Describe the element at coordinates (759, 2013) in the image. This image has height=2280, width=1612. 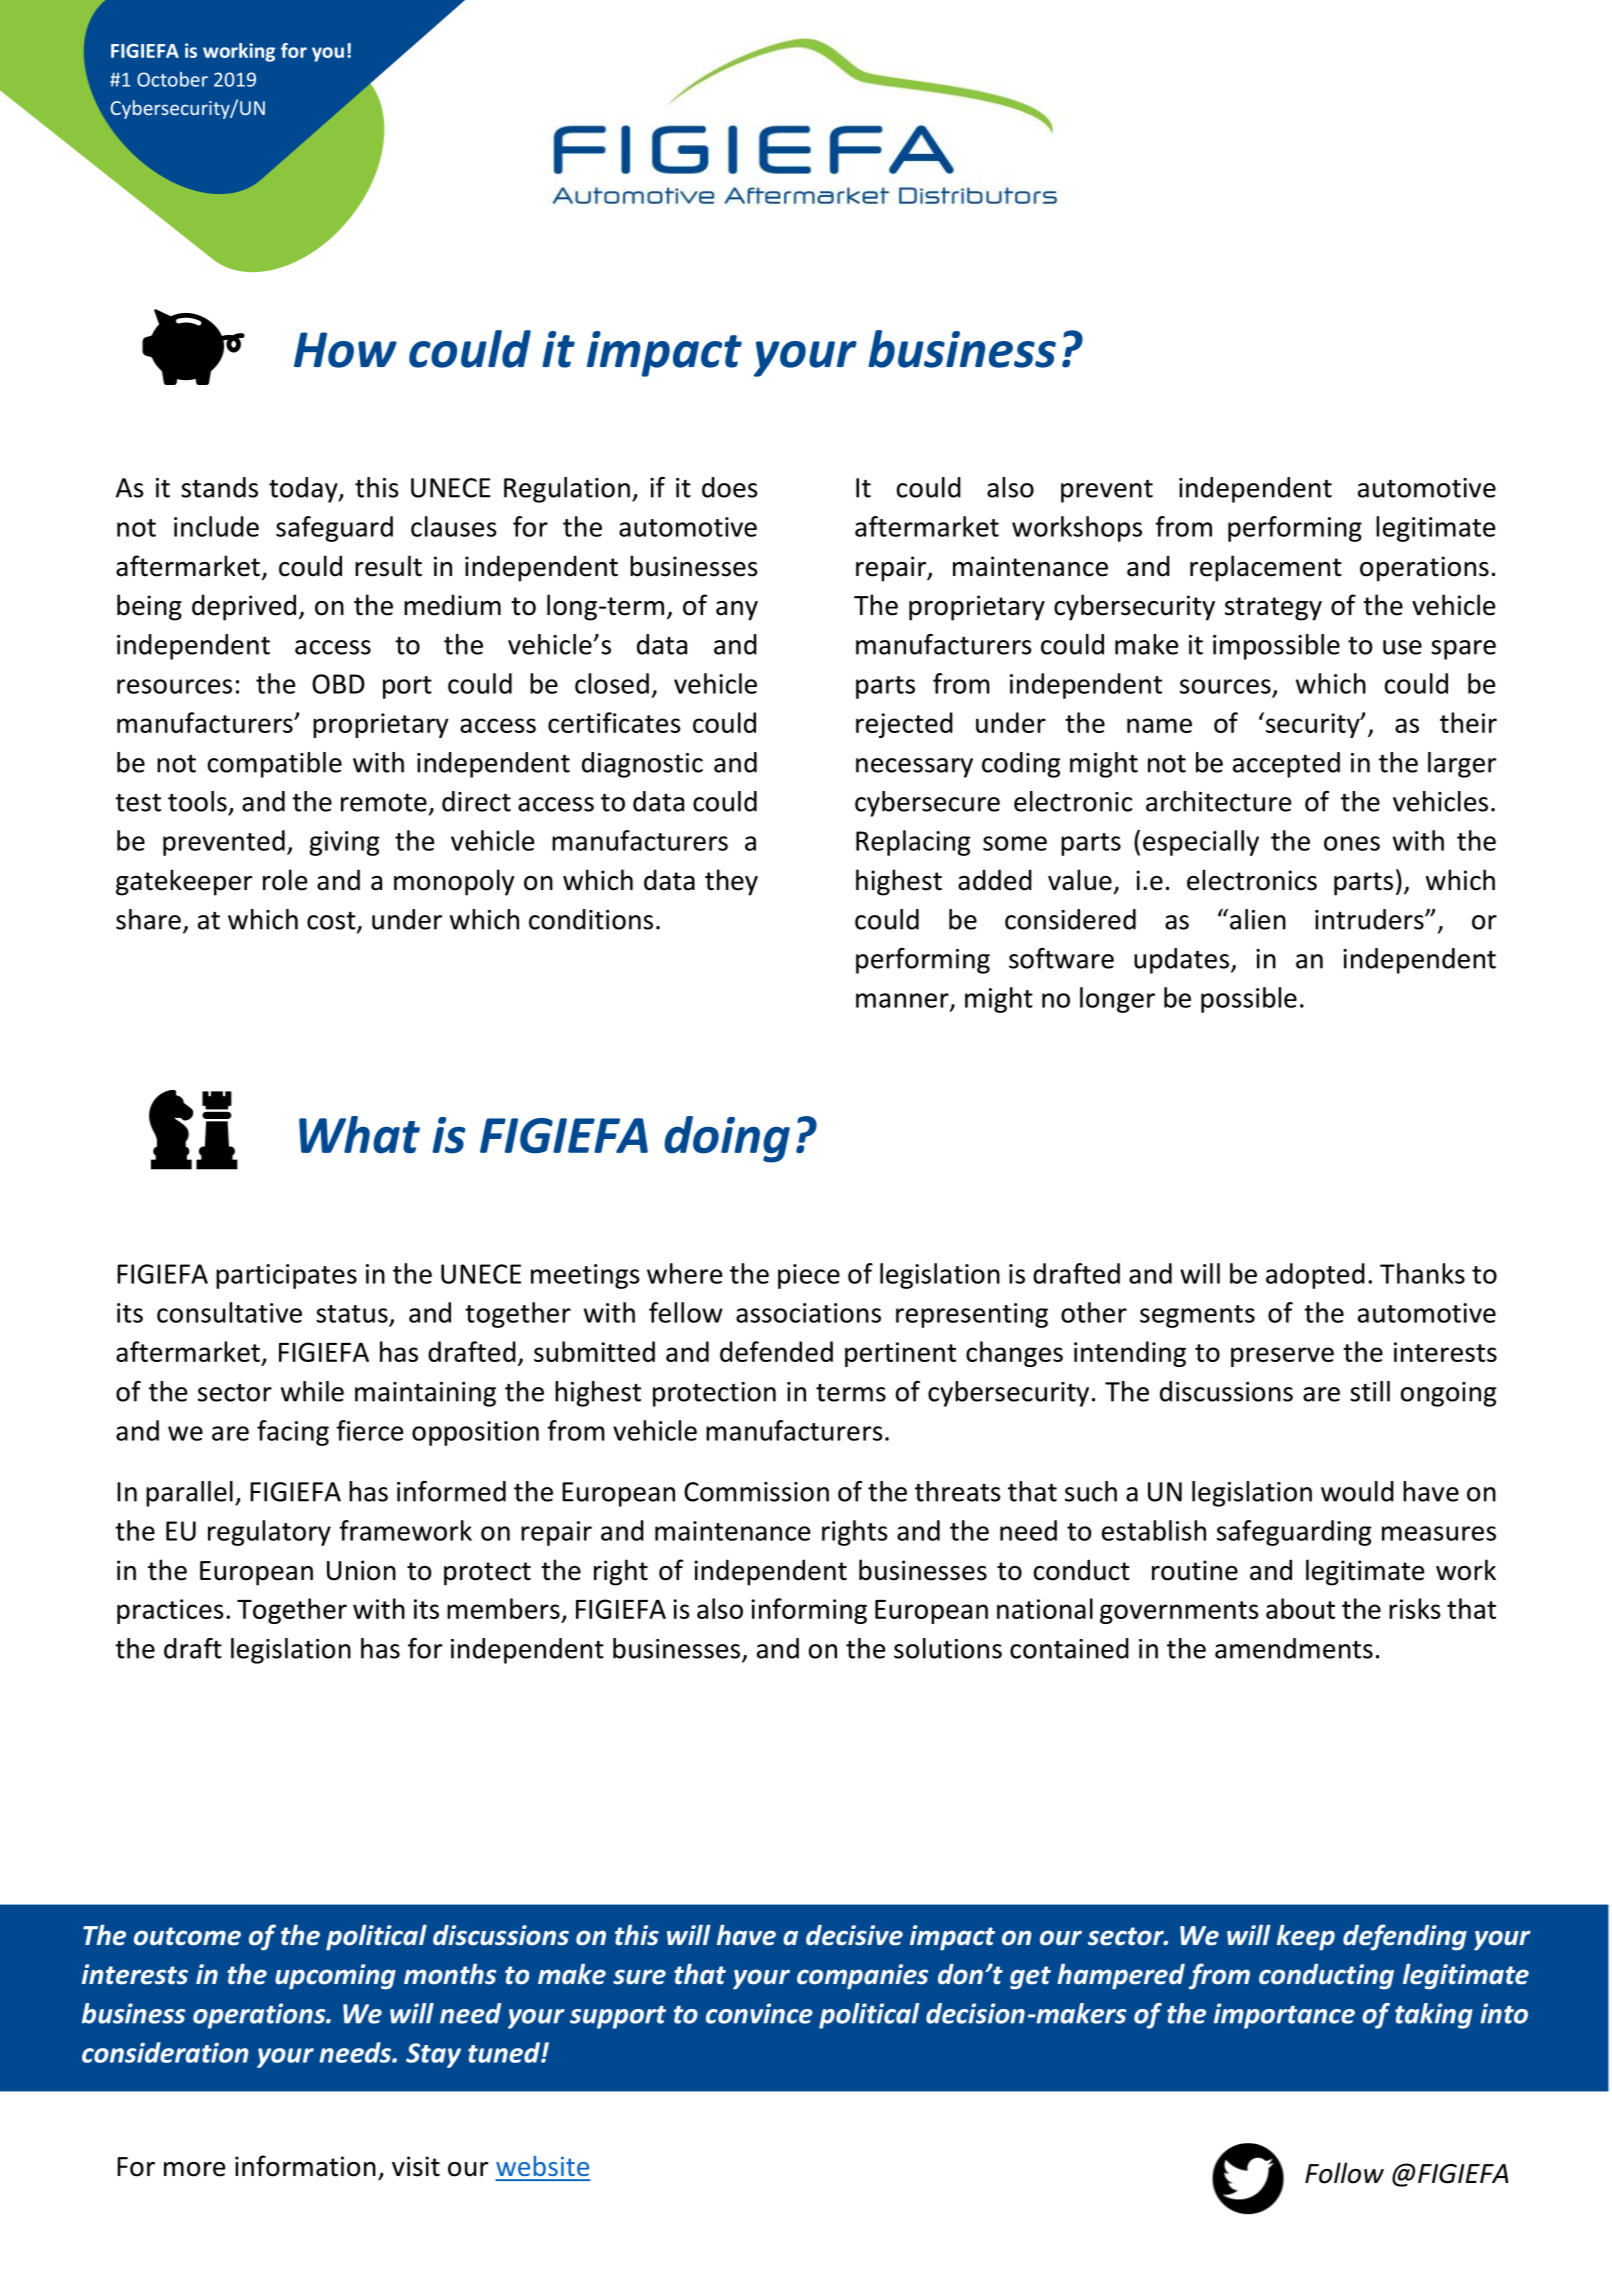
I see `convince` at that location.
